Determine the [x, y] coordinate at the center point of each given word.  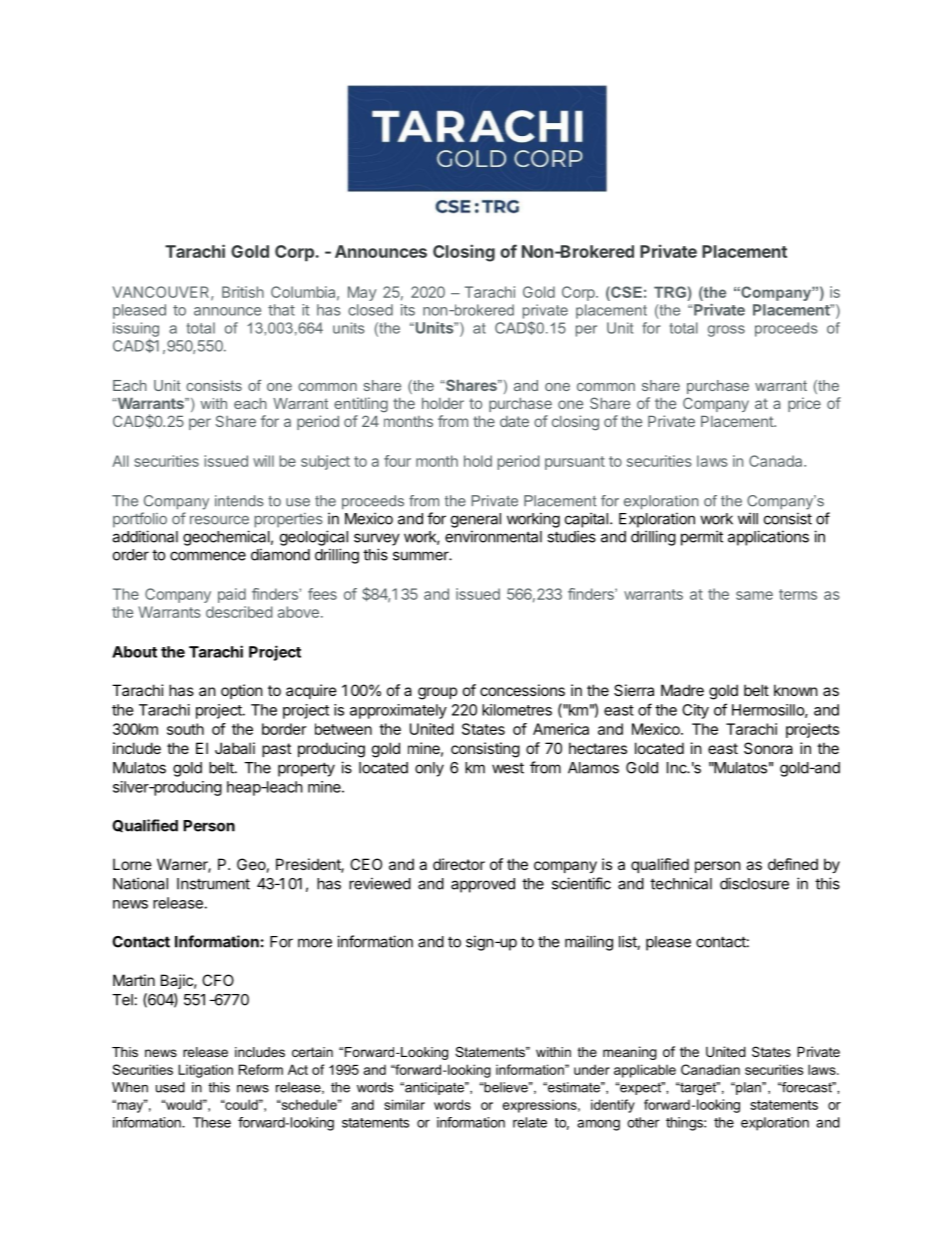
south [185, 729]
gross [726, 331]
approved [483, 885]
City [695, 711]
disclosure [754, 883]
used [170, 1087]
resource [219, 520]
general [476, 520]
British [243, 292]
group [437, 693]
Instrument [213, 884]
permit [702, 538]
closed [370, 310]
